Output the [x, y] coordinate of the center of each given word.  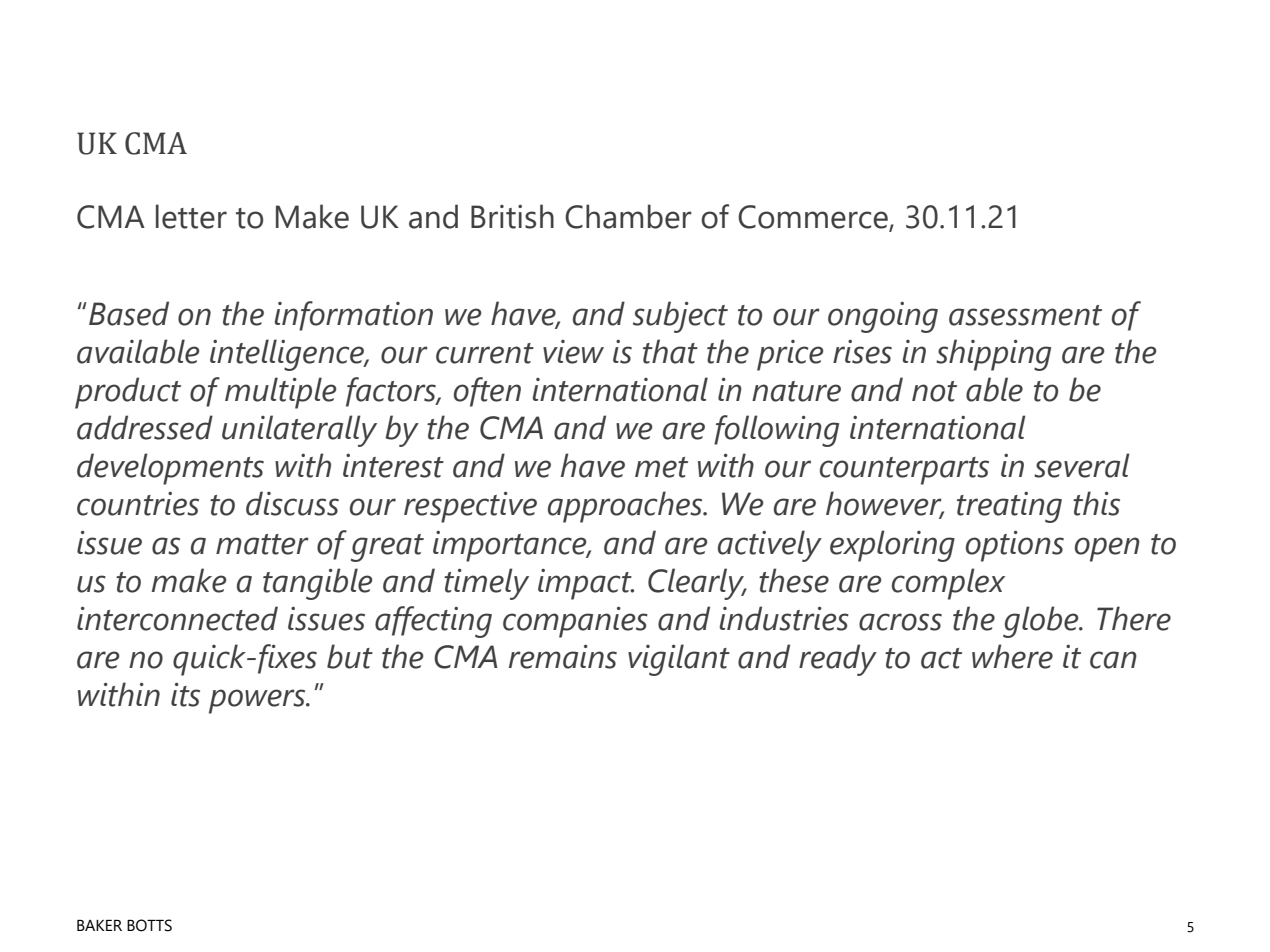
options [1015, 546]
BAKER [99, 925]
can [1113, 660]
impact [586, 584]
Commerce [813, 217]
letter [191, 216]
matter [262, 544]
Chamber [628, 216]
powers [258, 701]
